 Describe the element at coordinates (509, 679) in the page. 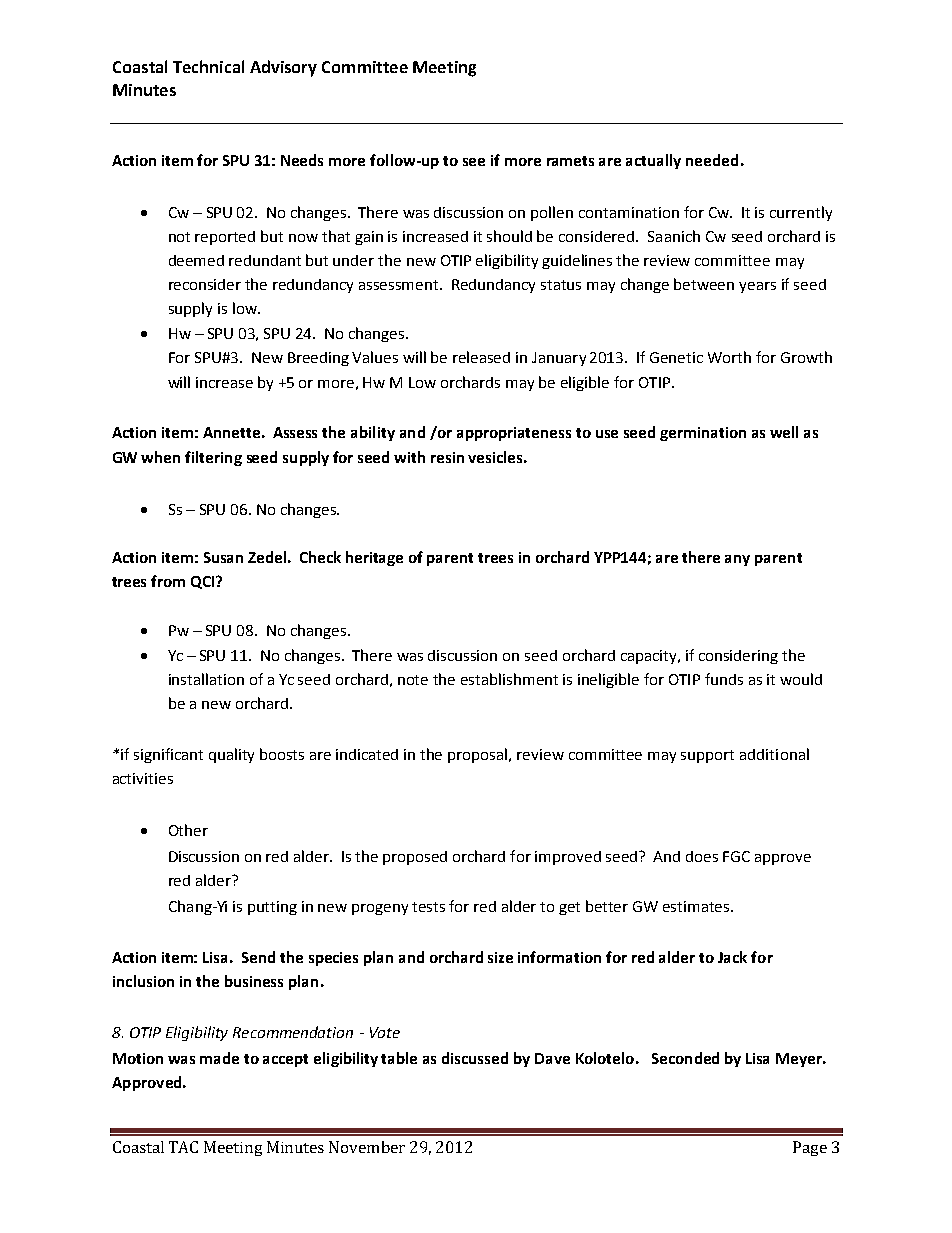

I see `establishment` at that location.
